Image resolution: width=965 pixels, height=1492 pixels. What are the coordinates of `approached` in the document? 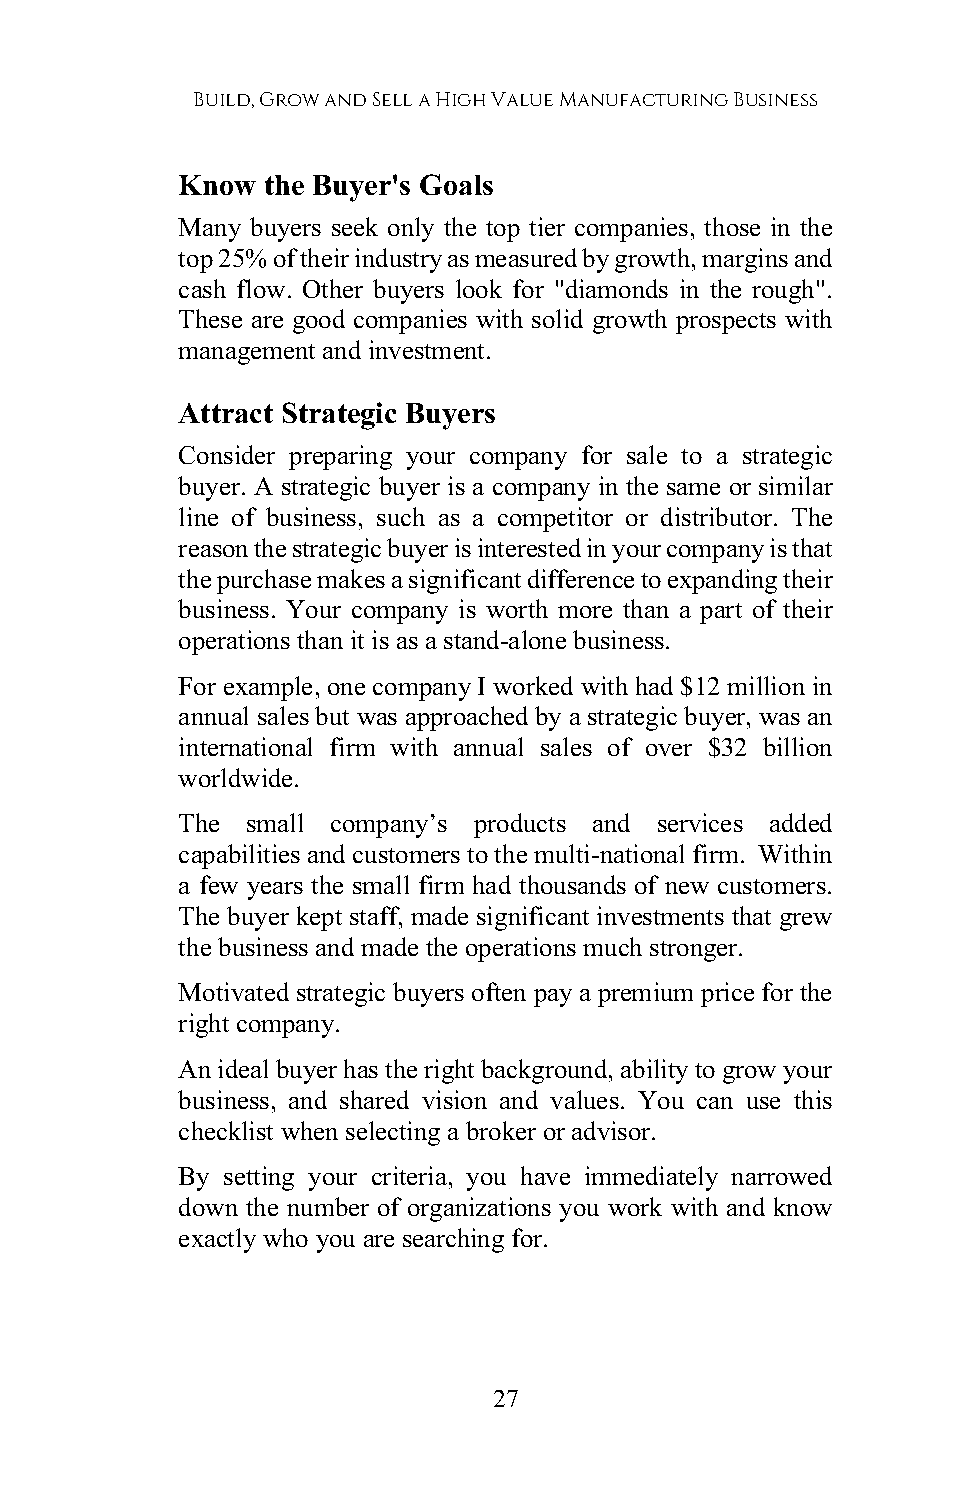 It's located at (467, 718).
